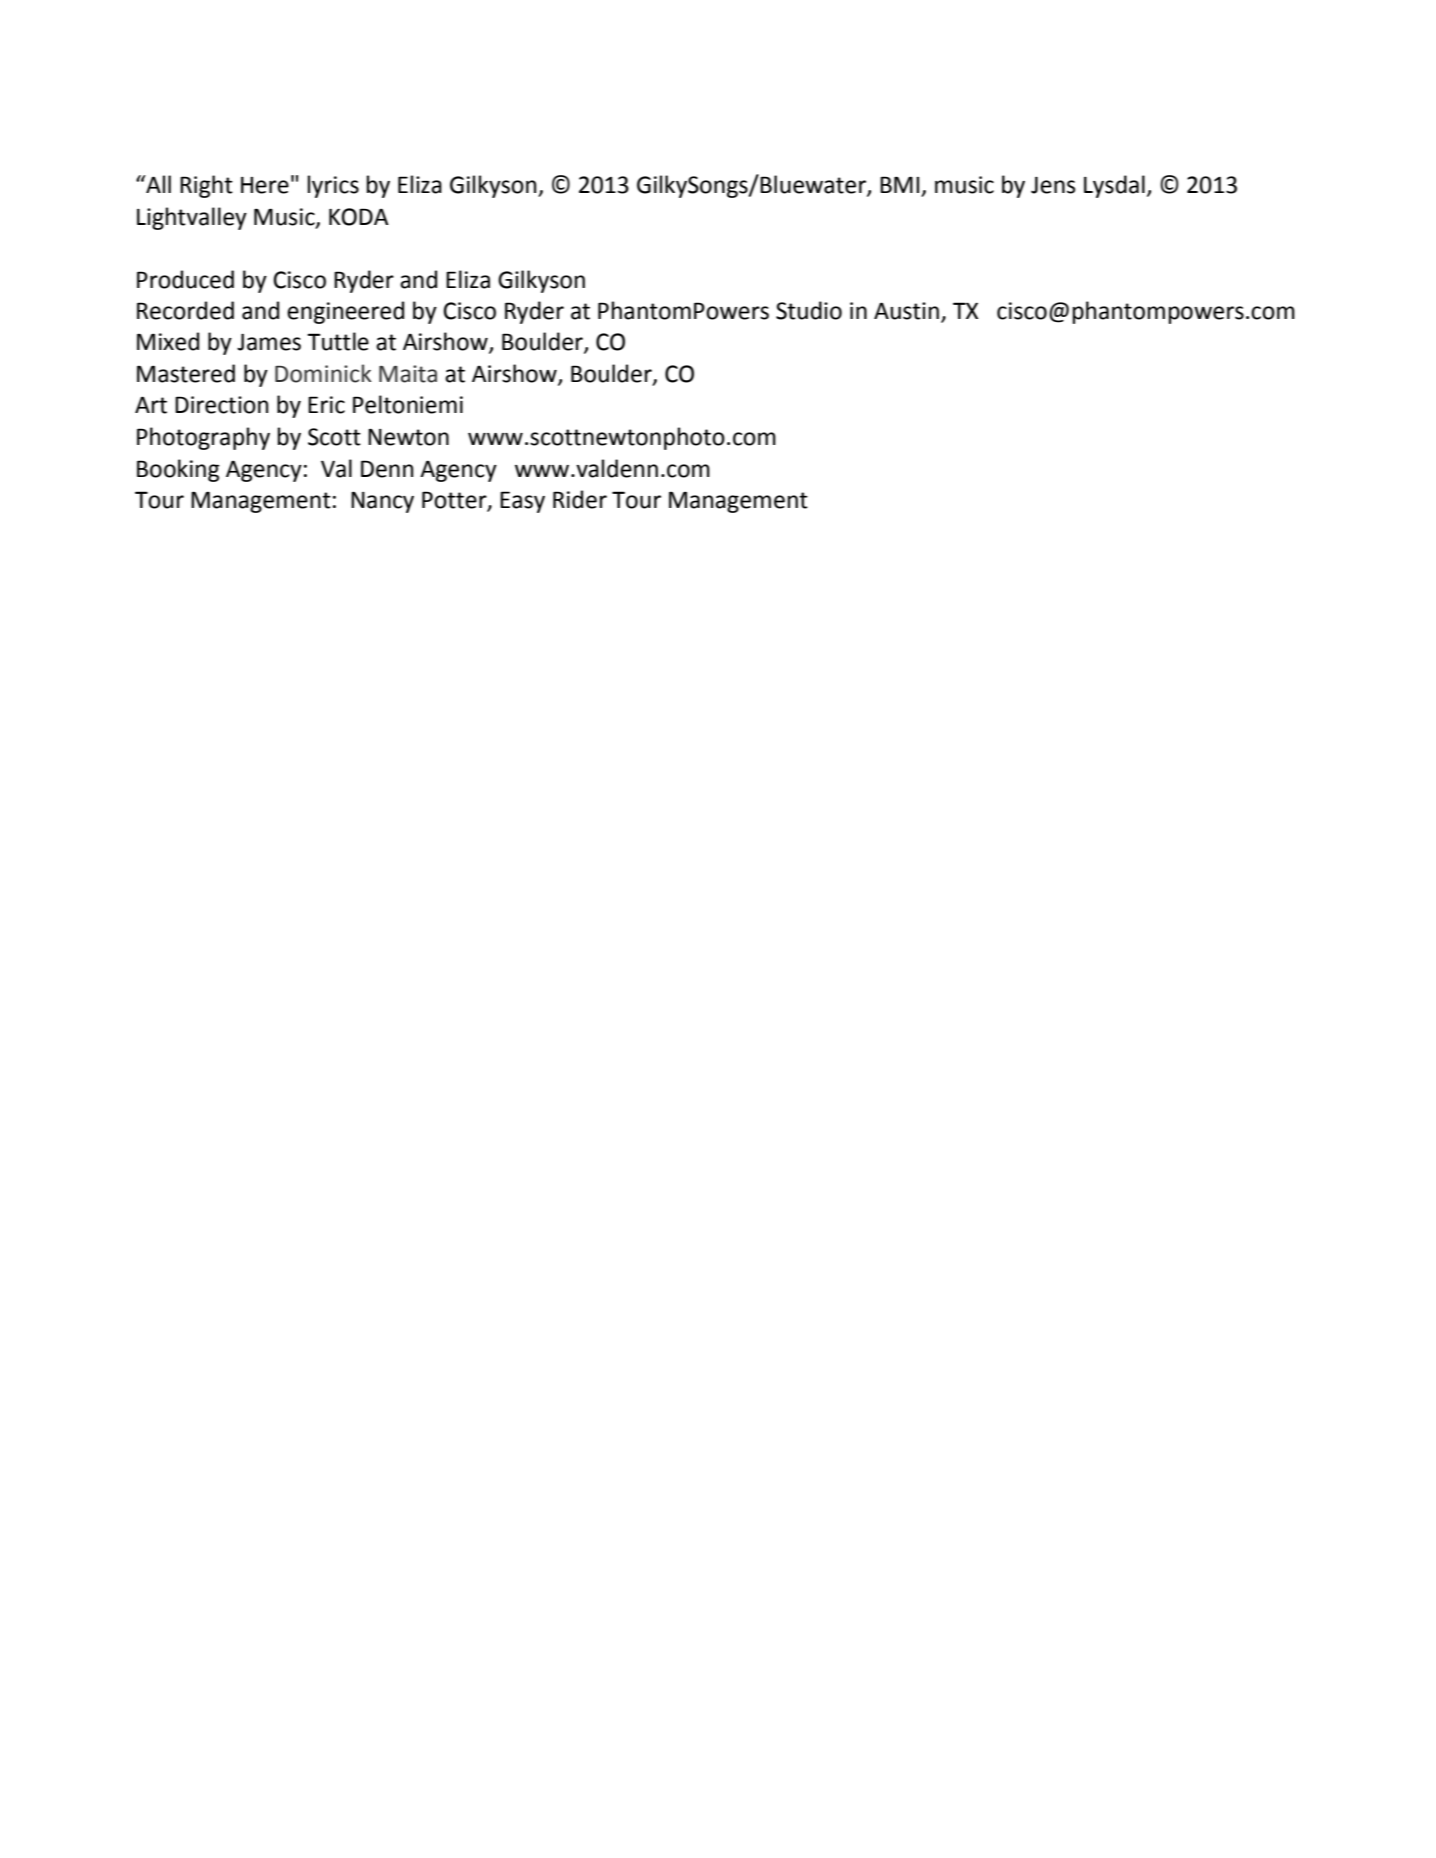  Describe the element at coordinates (326, 405) in the screenshot. I see `Eric` at that location.
